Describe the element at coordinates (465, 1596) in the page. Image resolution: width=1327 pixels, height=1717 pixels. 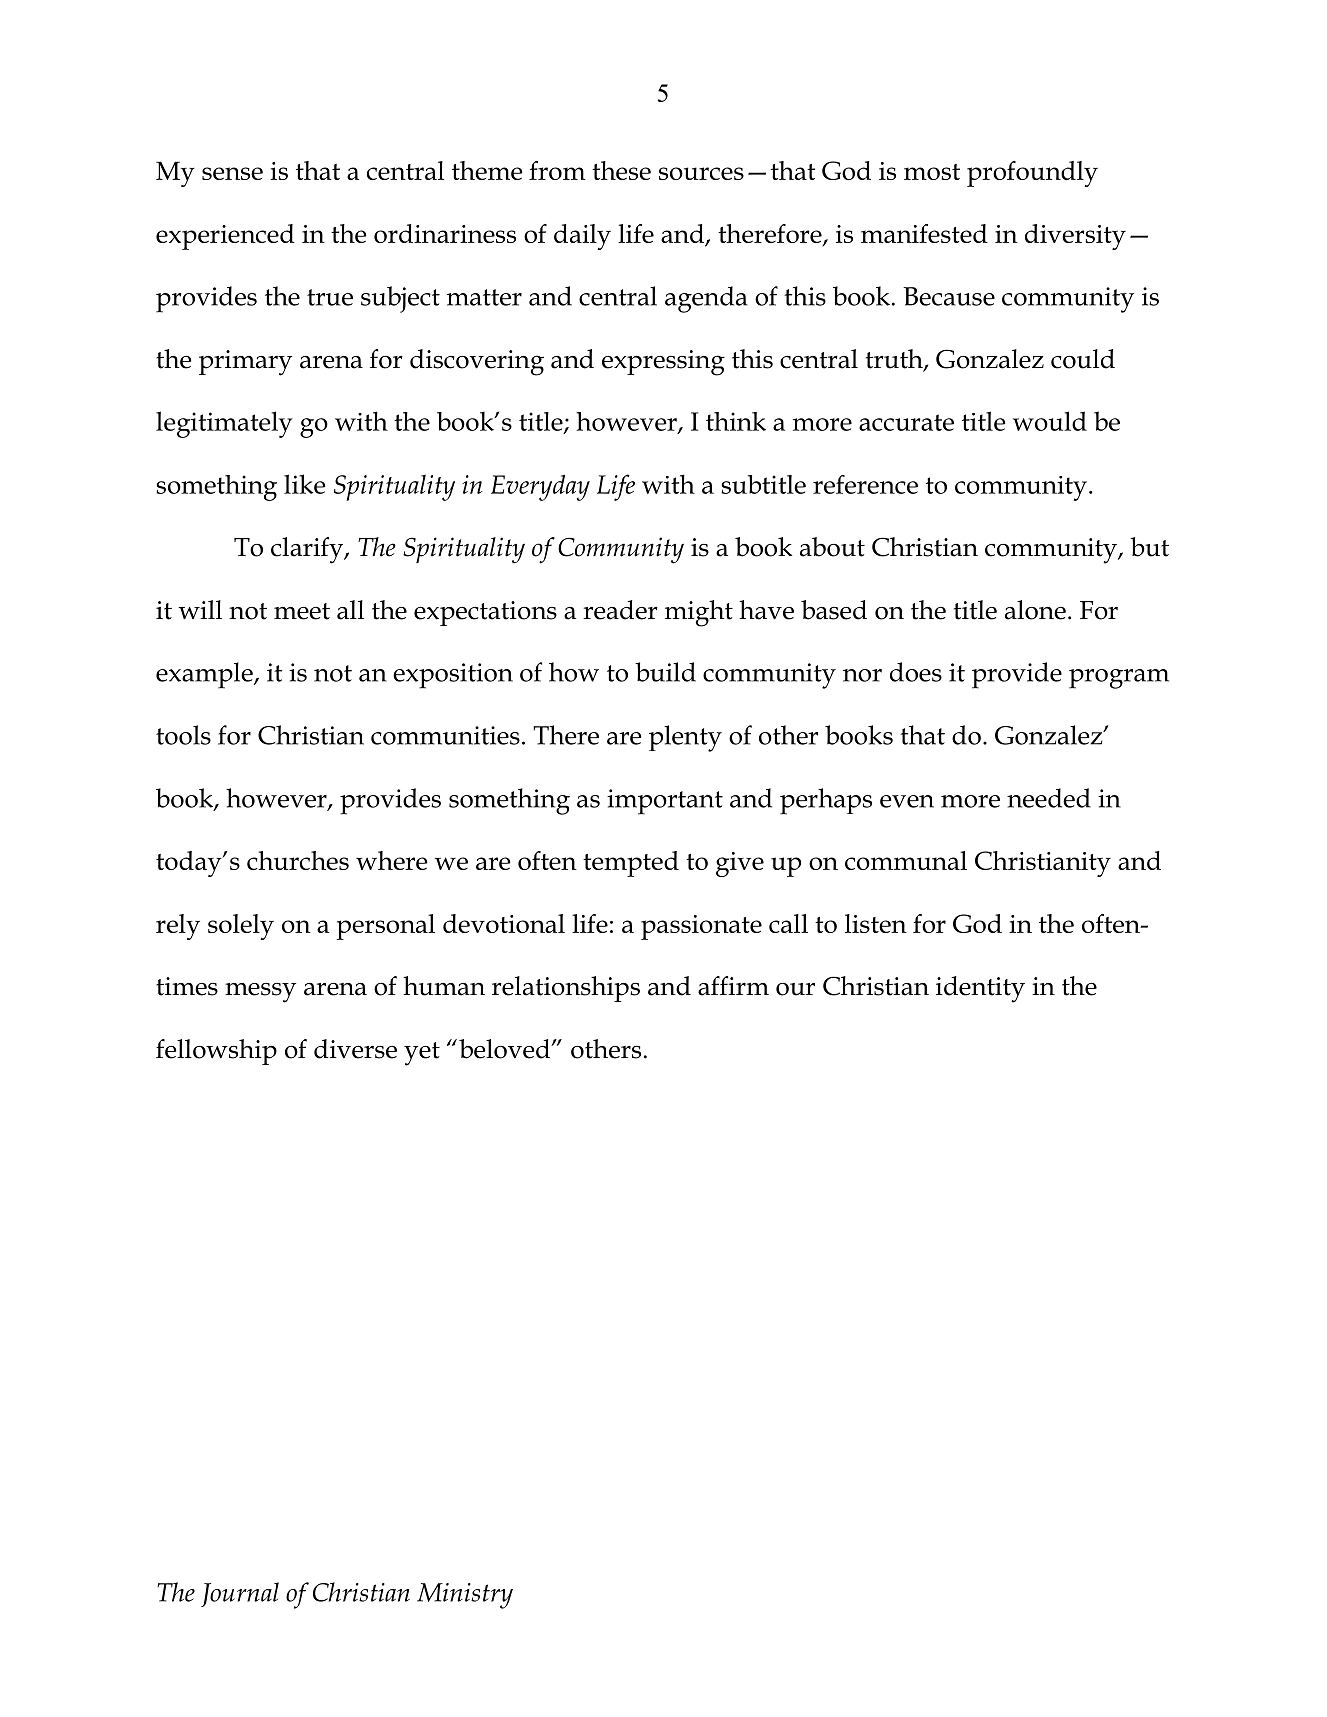
I see `Ministry` at that location.
